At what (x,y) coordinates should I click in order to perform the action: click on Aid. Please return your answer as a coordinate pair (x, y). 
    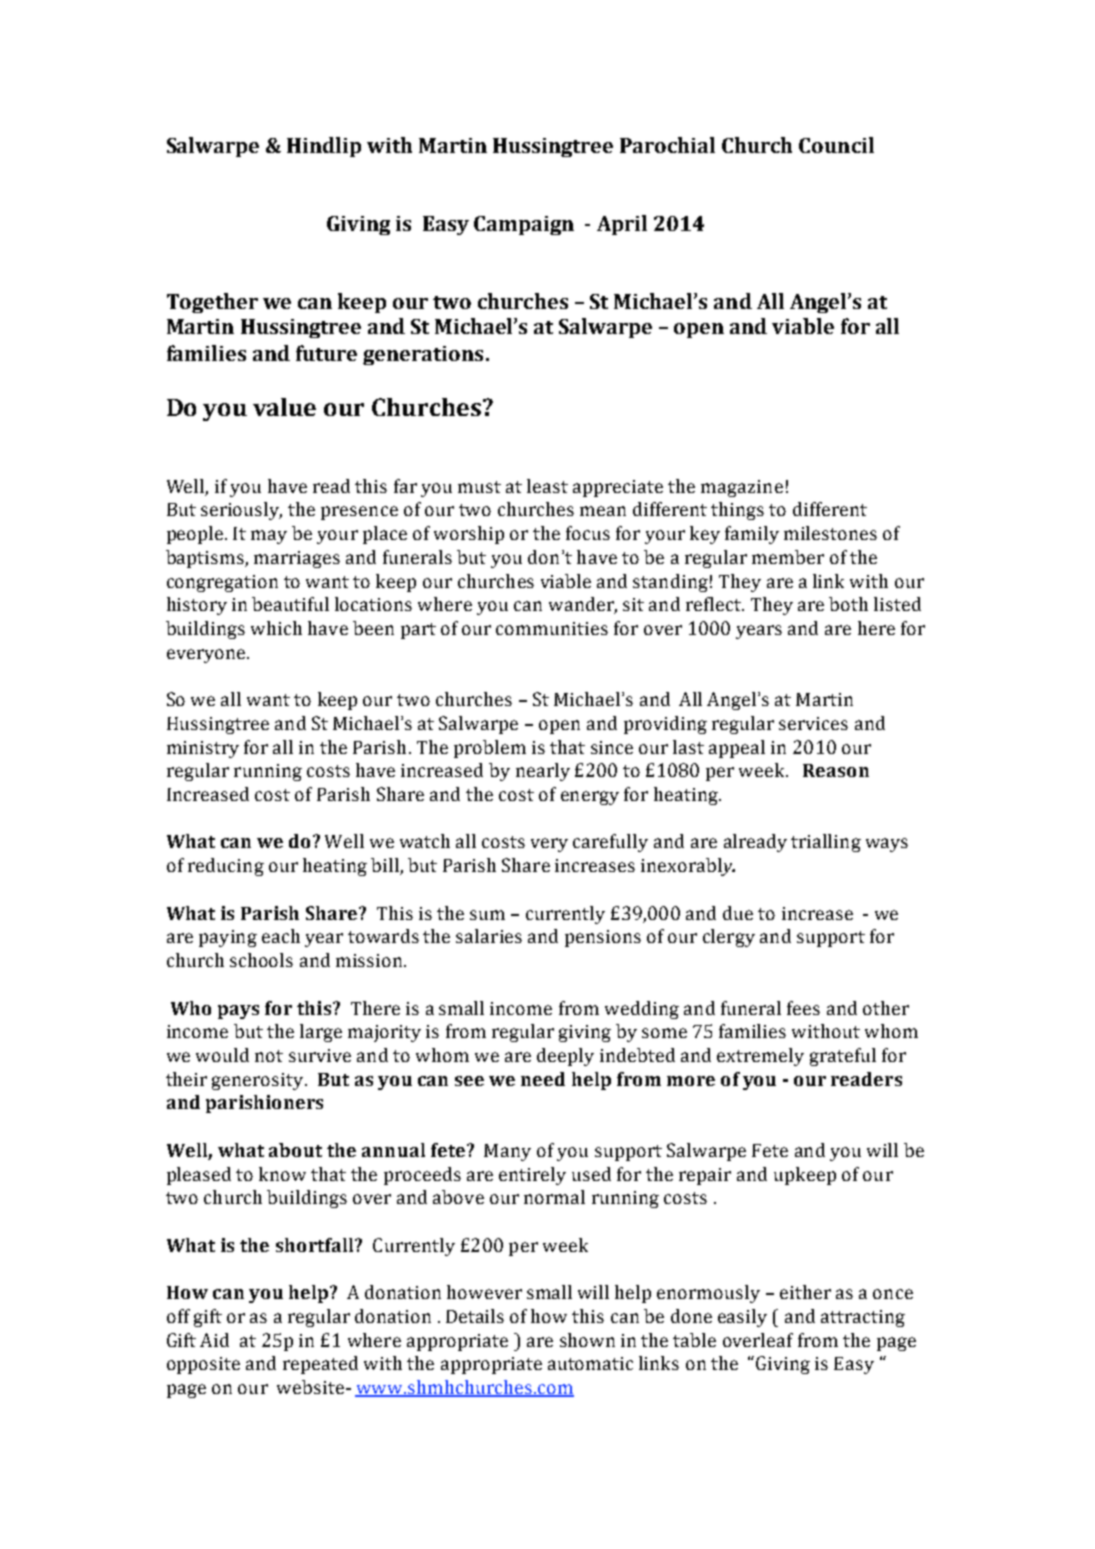
    Looking at the image, I should click on (214, 1340).
